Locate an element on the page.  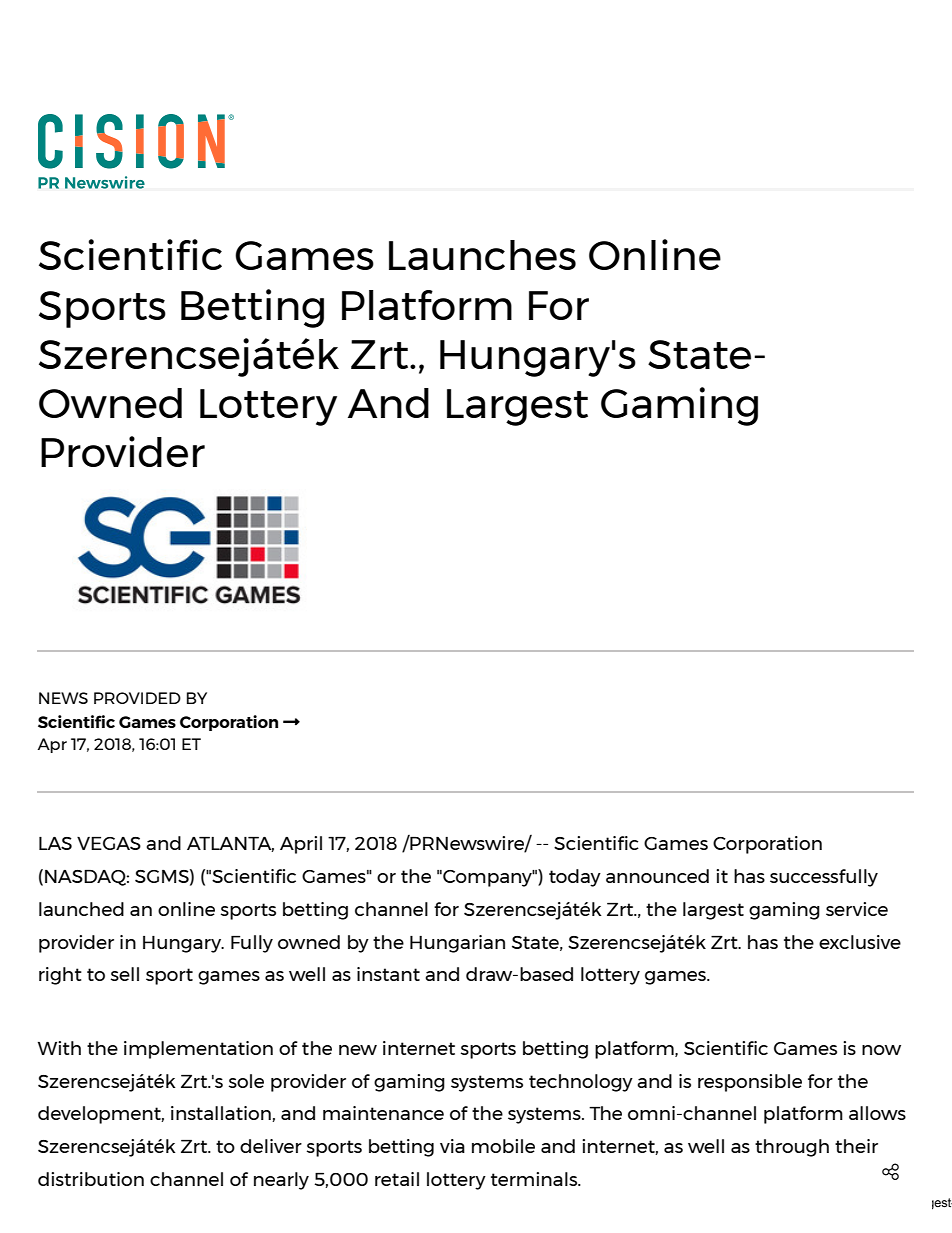
through is located at coordinates (792, 1148).
